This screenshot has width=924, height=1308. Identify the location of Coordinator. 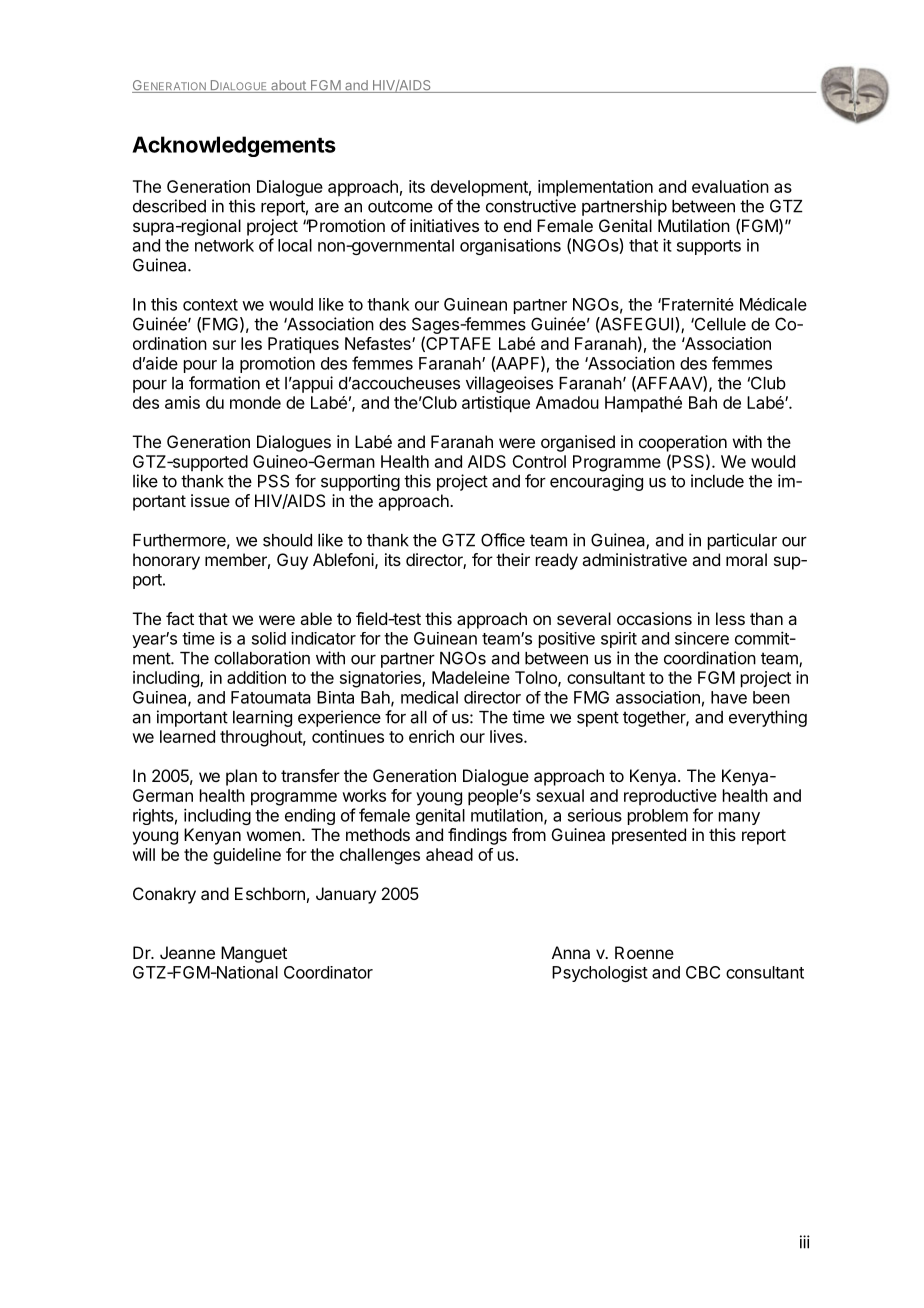
(328, 972).
